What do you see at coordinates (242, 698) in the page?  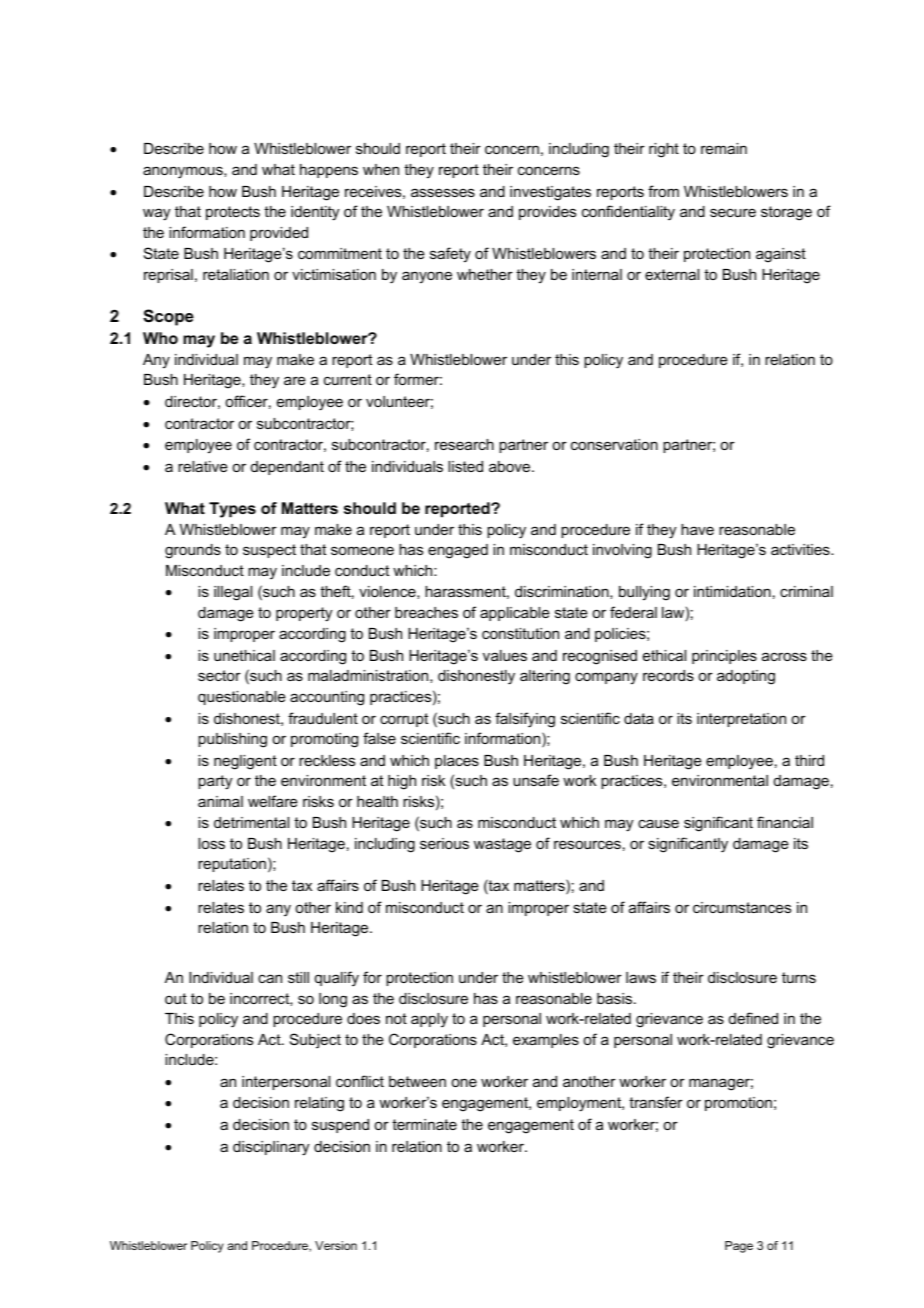 I see `questionable` at bounding box center [242, 698].
